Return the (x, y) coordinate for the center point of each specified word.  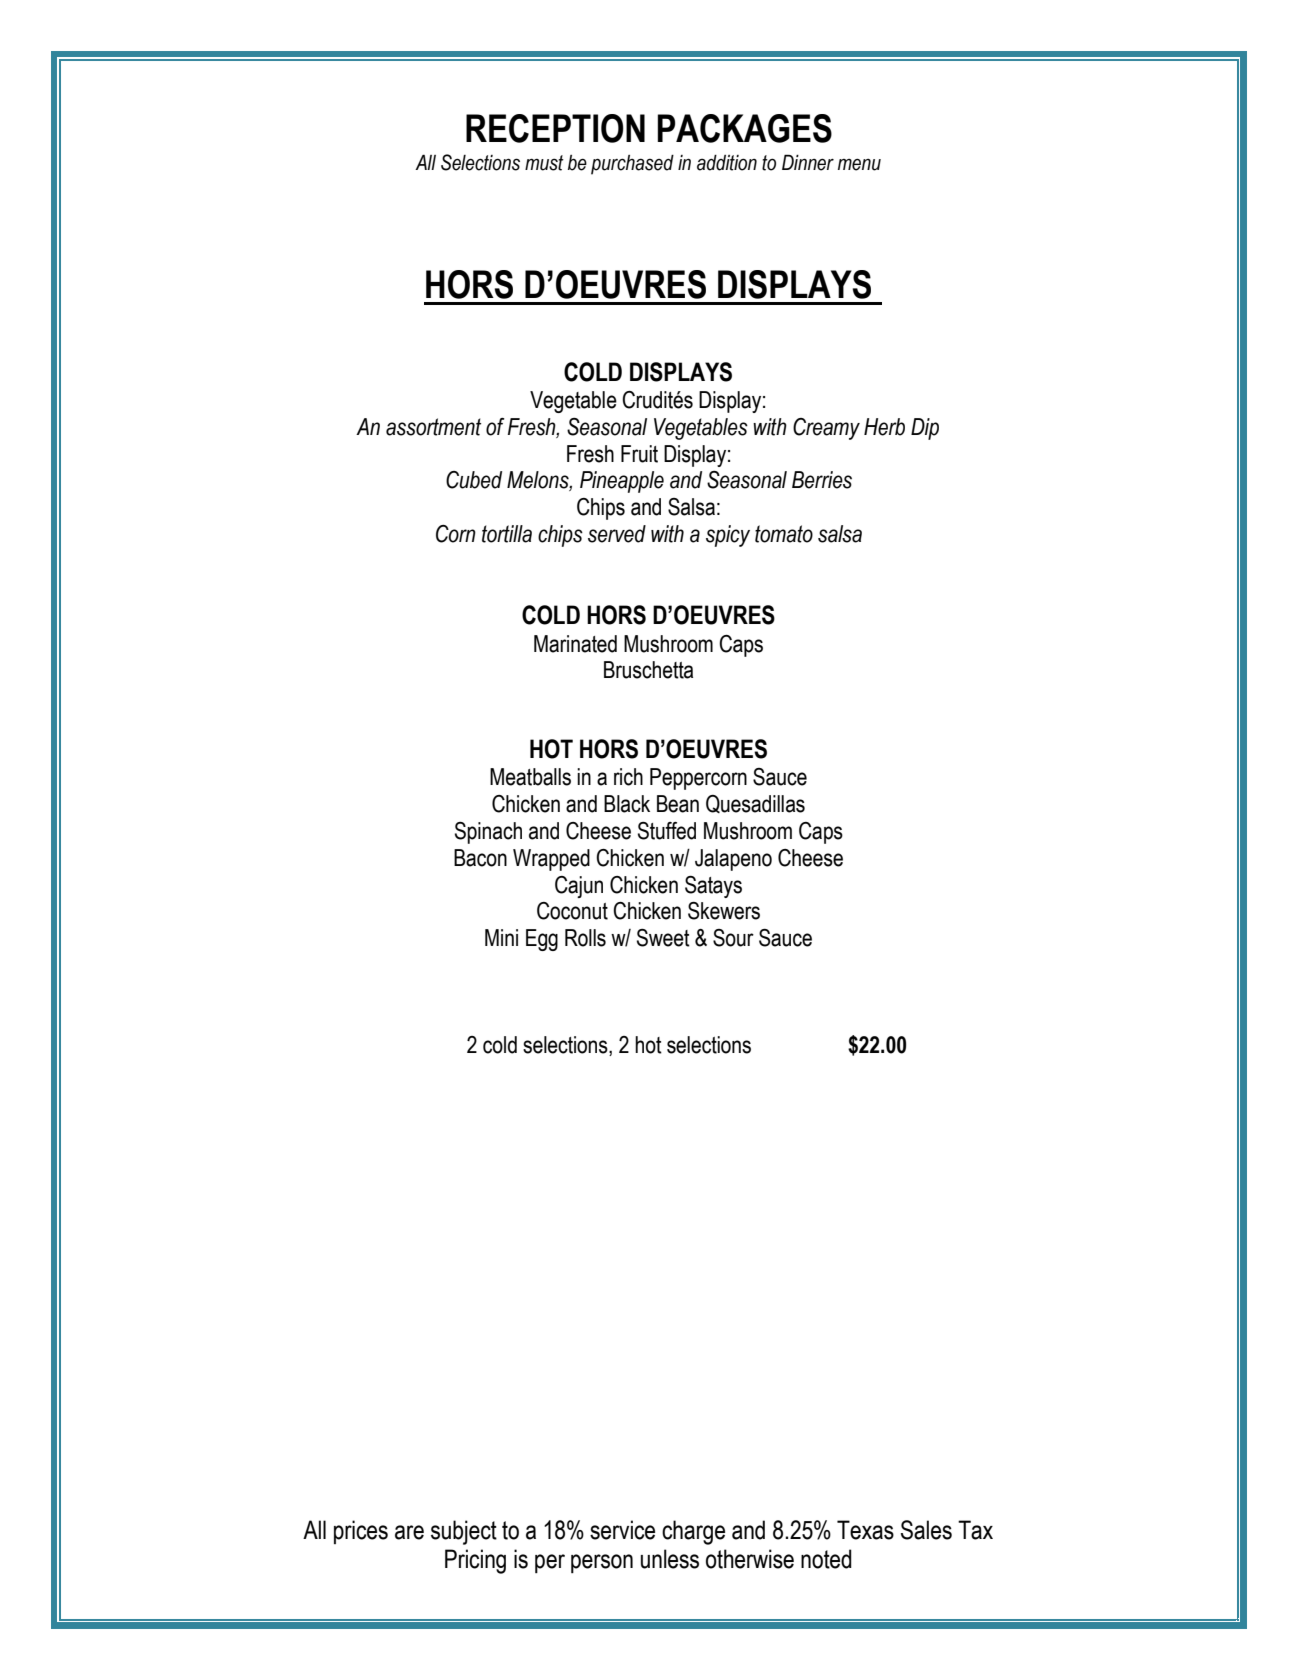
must (544, 163)
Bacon (480, 858)
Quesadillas (755, 804)
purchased (632, 165)
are (409, 1532)
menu (859, 164)
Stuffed (667, 831)
